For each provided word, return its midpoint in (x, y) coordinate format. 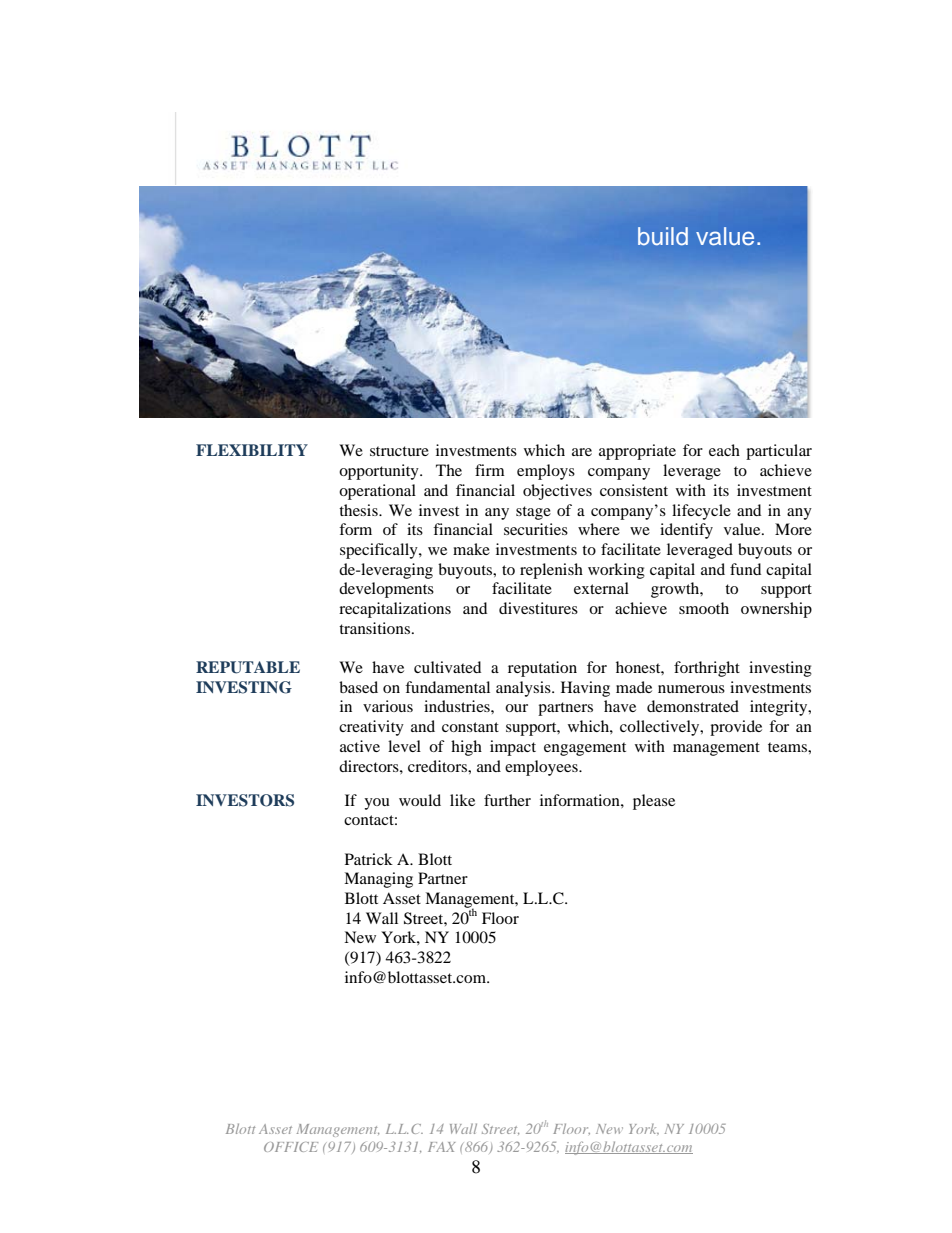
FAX (442, 1147)
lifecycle (701, 512)
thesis (359, 510)
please (654, 802)
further (507, 800)
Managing (378, 880)
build (663, 236)
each (724, 450)
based (358, 687)
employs (546, 472)
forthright (707, 669)
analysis (524, 689)
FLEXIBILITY (252, 450)
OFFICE (291, 1147)
